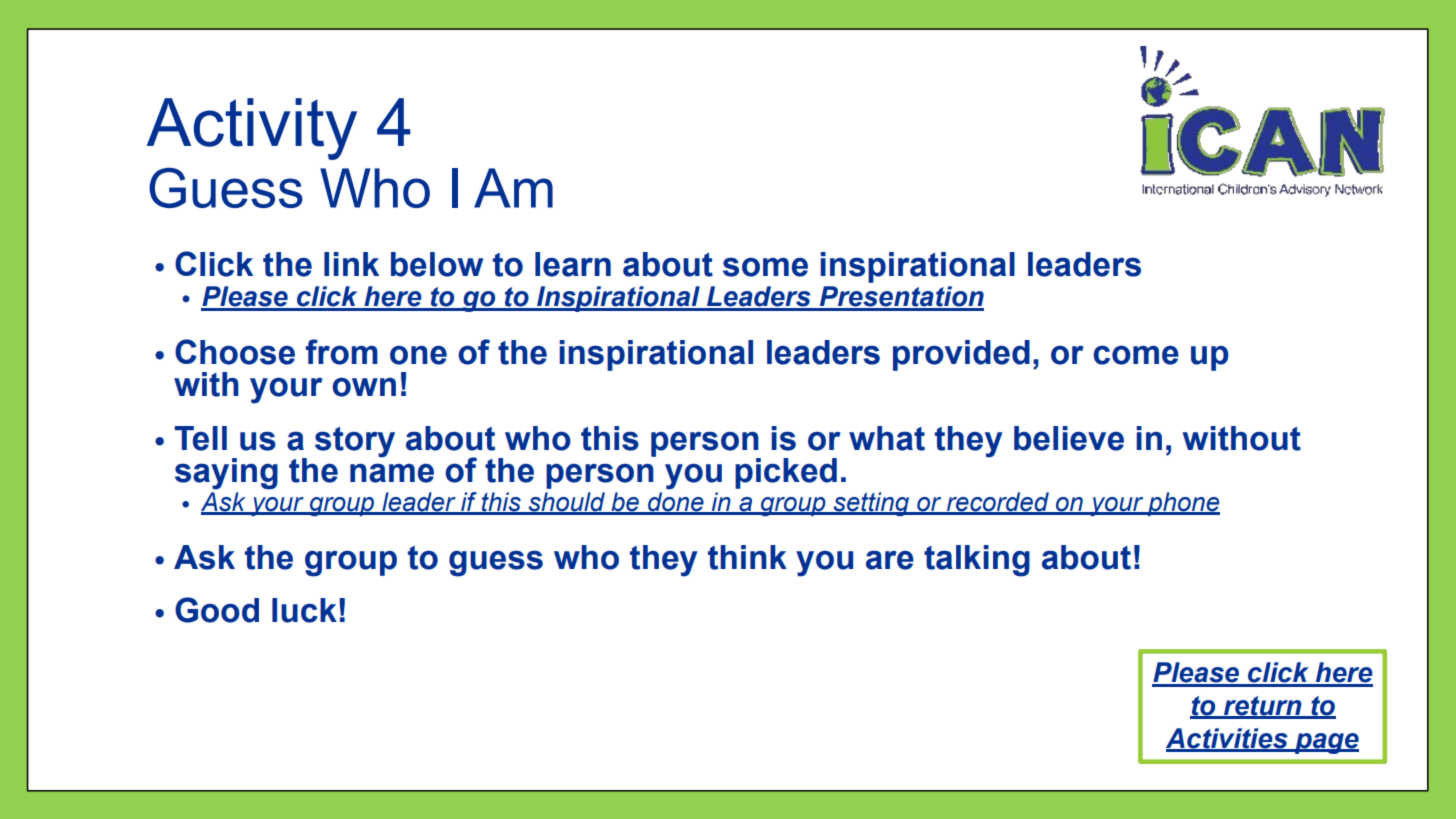 This page has height=819, width=1456. What do you see at coordinates (304, 610) in the page?
I see `luck` at bounding box center [304, 610].
